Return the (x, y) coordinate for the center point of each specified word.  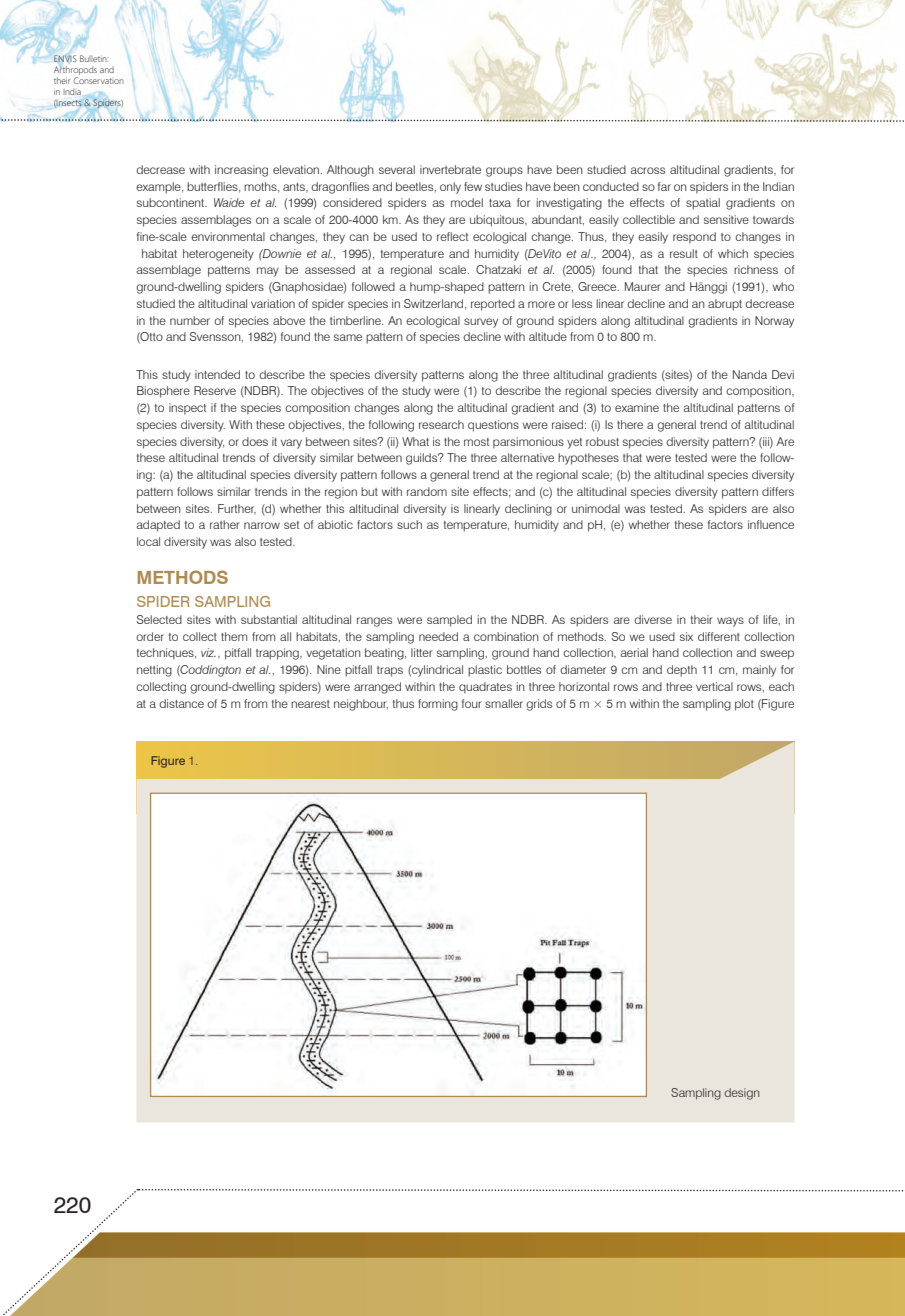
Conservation (98, 80)
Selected (159, 619)
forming (438, 705)
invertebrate (450, 169)
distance (181, 703)
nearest (310, 704)
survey (481, 323)
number (190, 320)
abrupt (725, 305)
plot (744, 705)
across (647, 170)
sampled (449, 621)
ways (730, 622)
